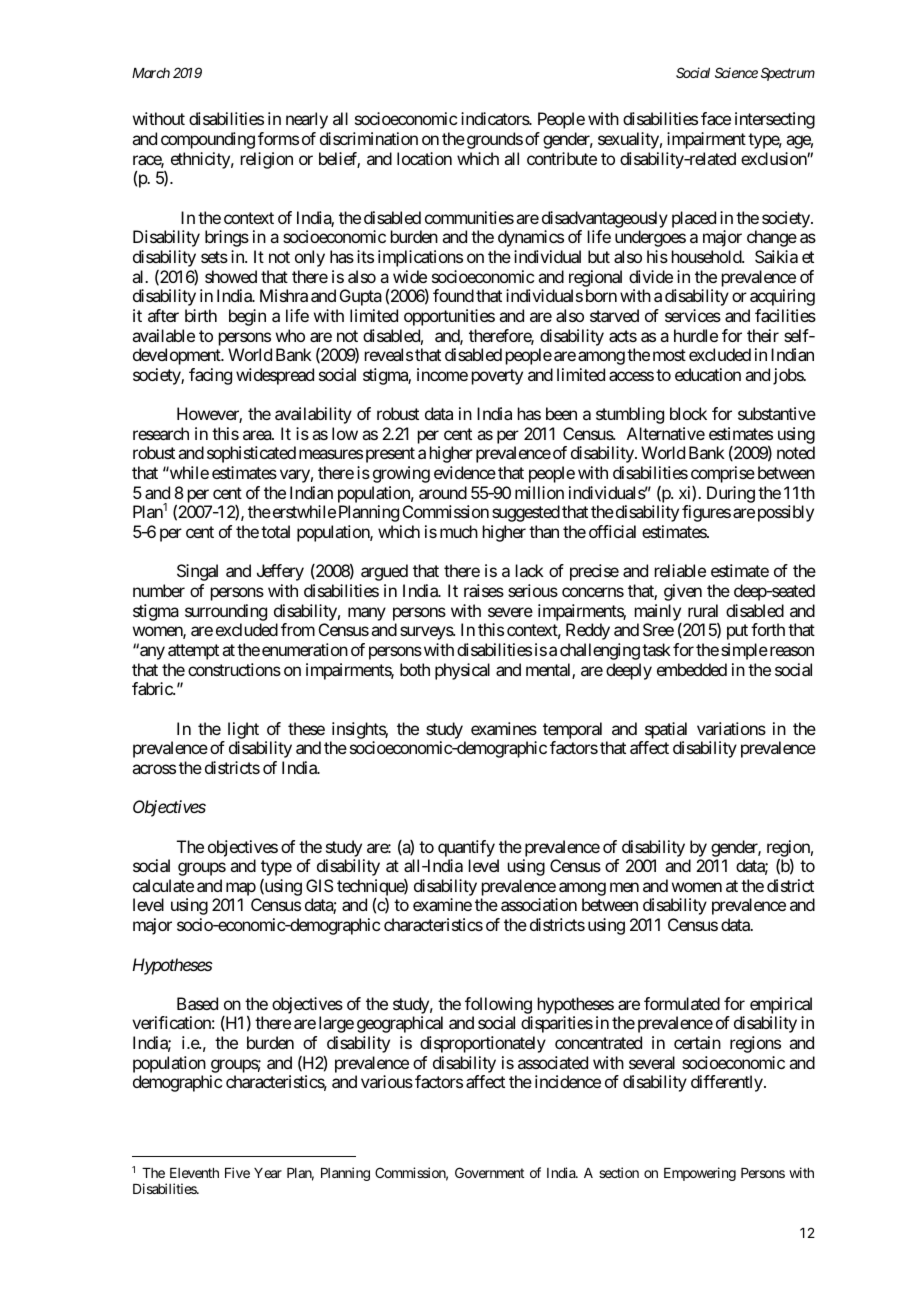 This page has width=924, height=1308. I want to click on Government, so click(489, 1172).
